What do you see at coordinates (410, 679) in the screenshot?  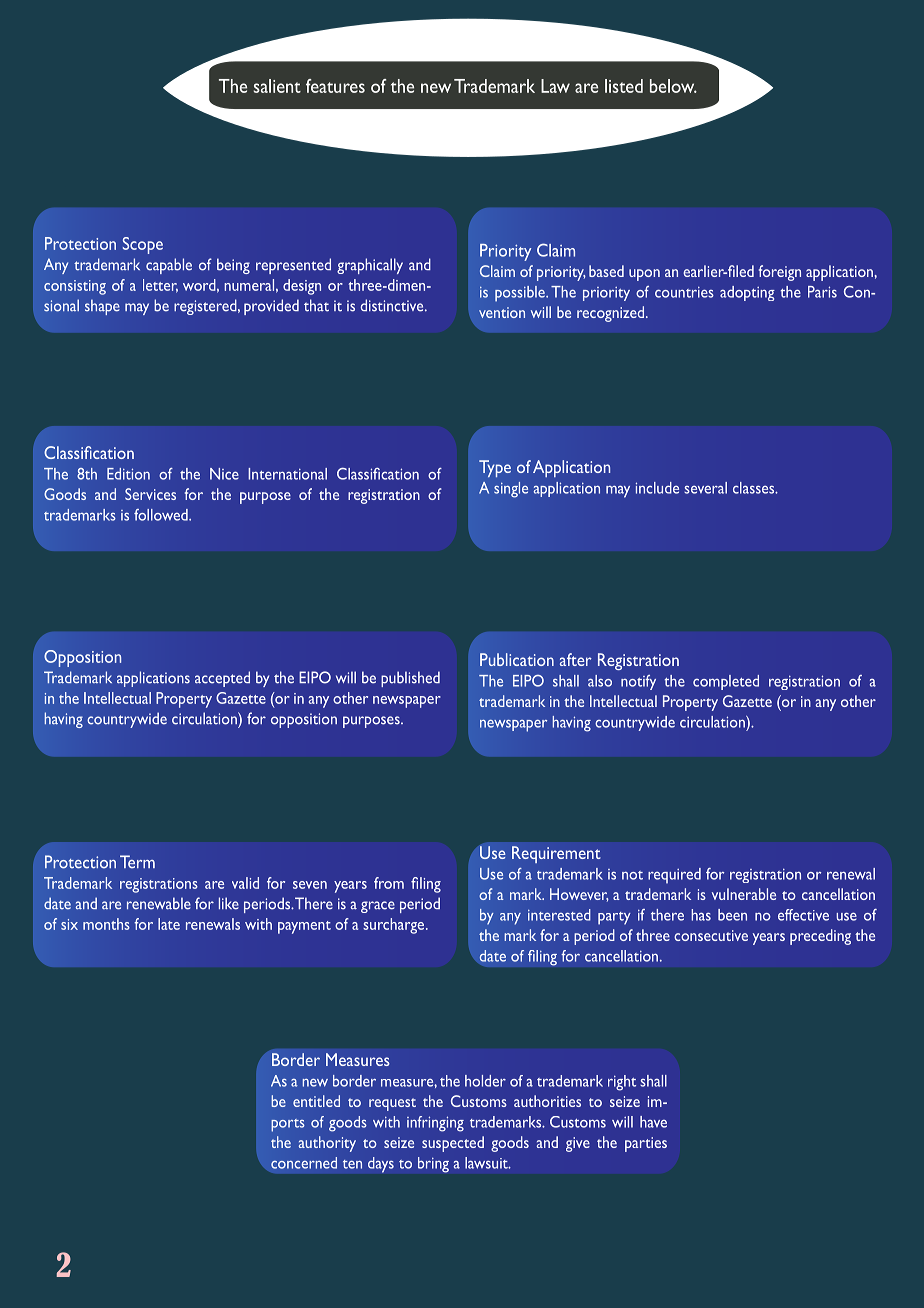 I see `published` at bounding box center [410, 679].
